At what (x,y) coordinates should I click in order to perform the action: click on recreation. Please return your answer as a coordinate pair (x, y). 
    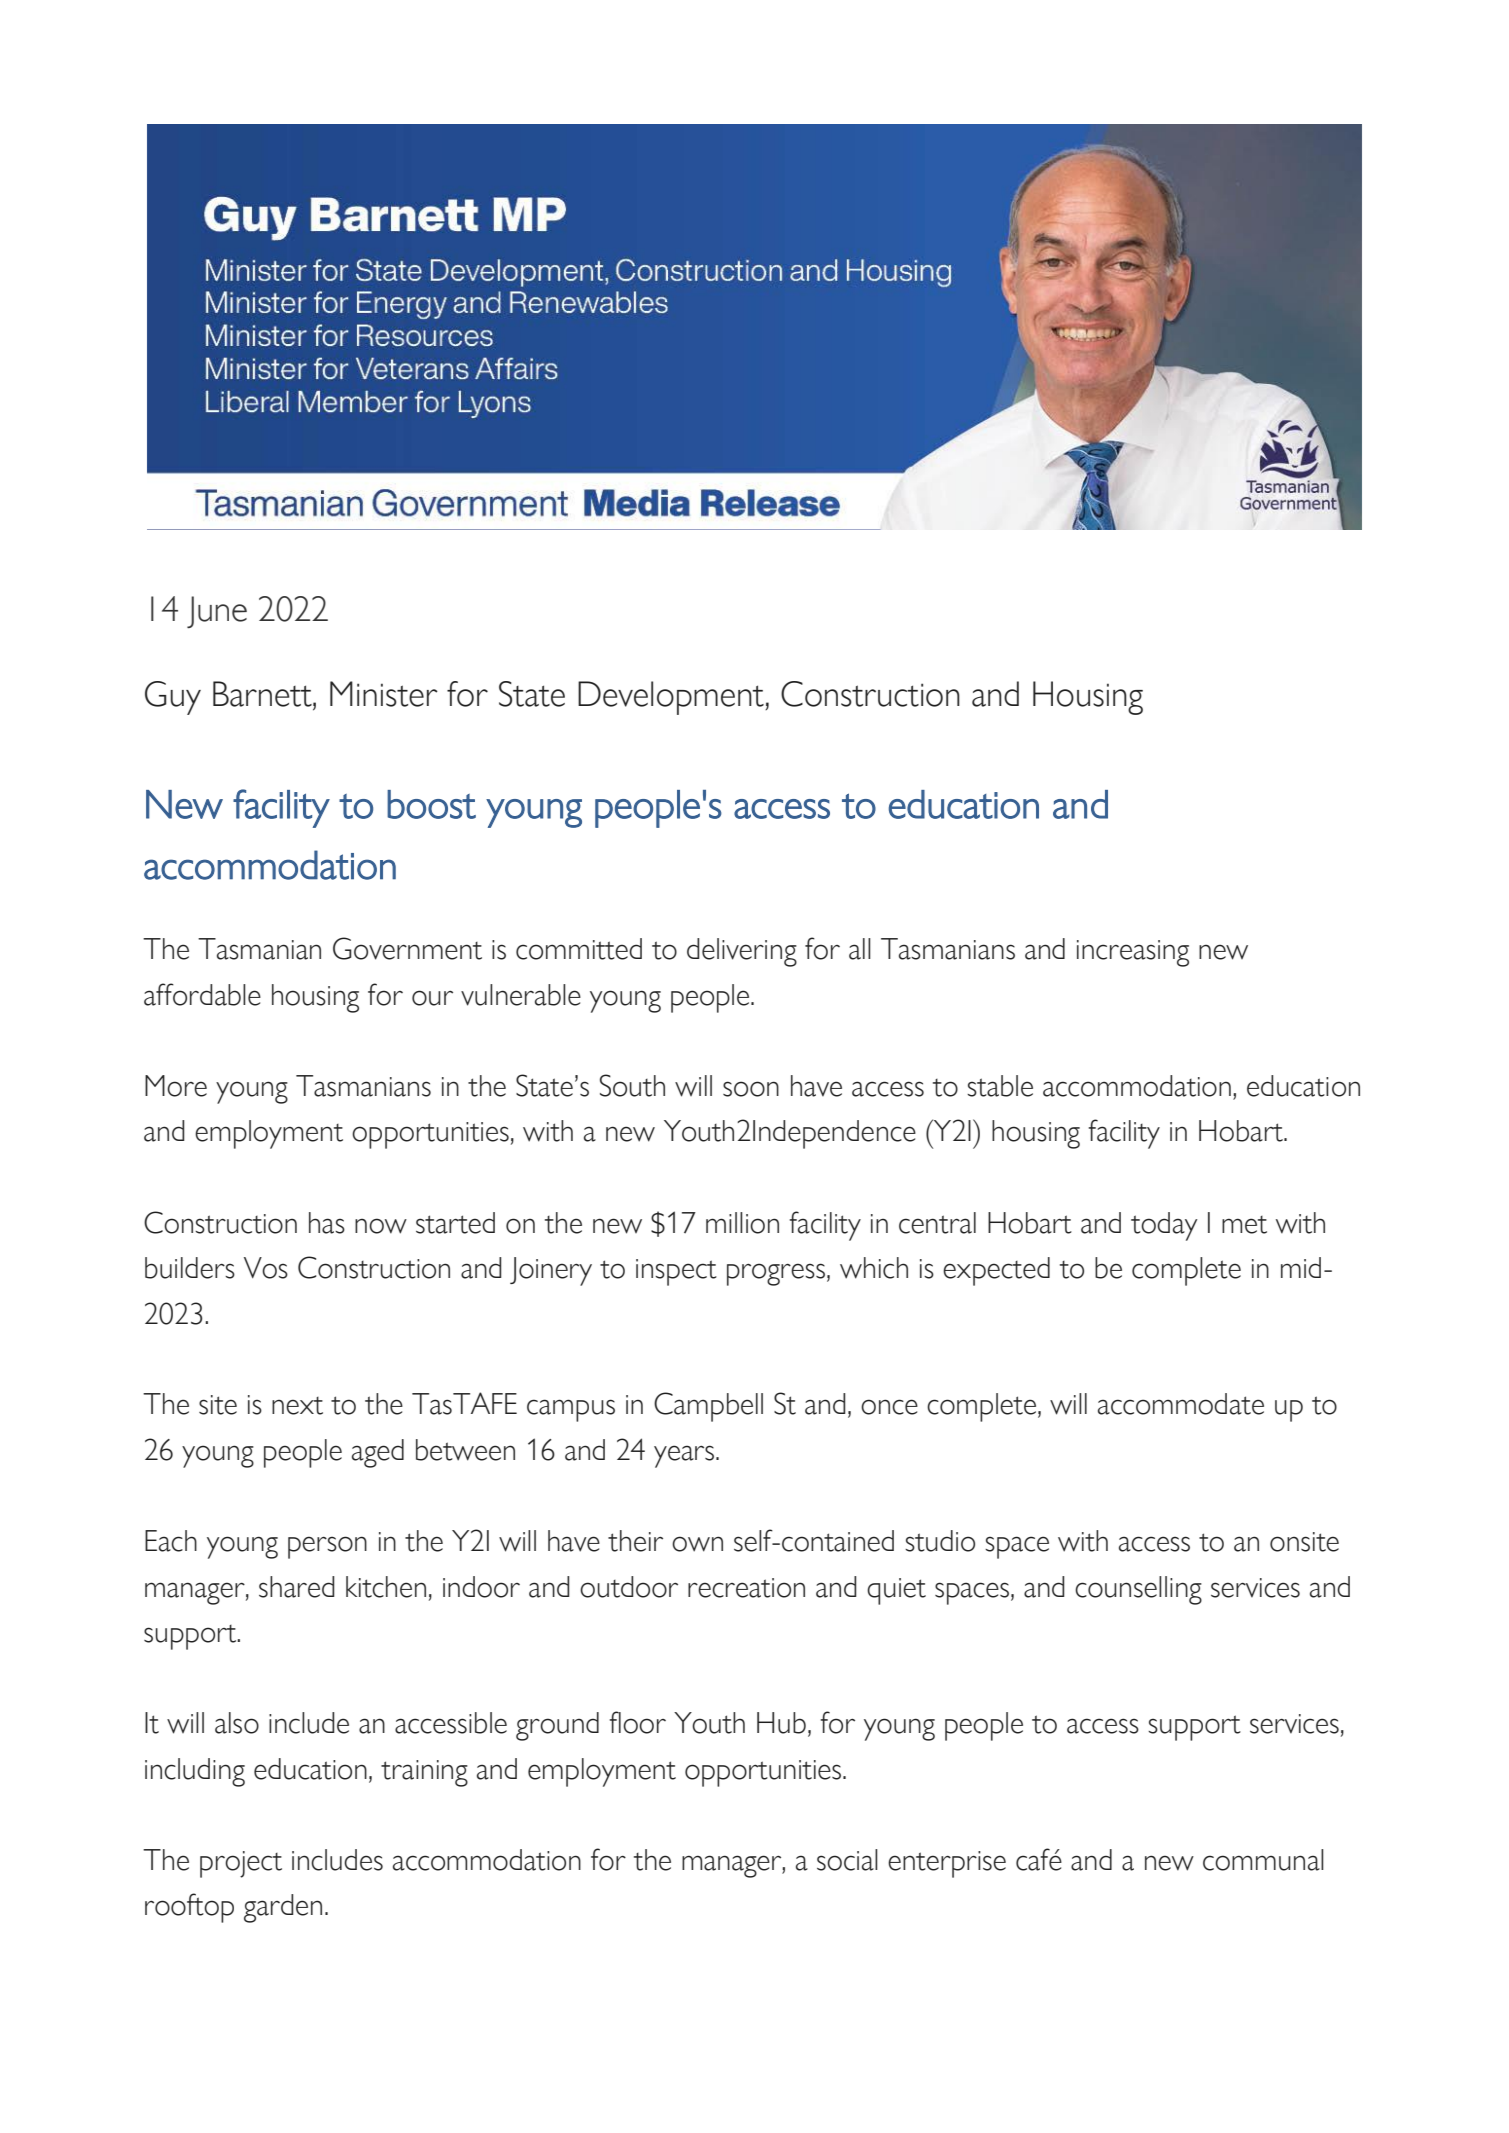
    Looking at the image, I should click on (746, 1588).
